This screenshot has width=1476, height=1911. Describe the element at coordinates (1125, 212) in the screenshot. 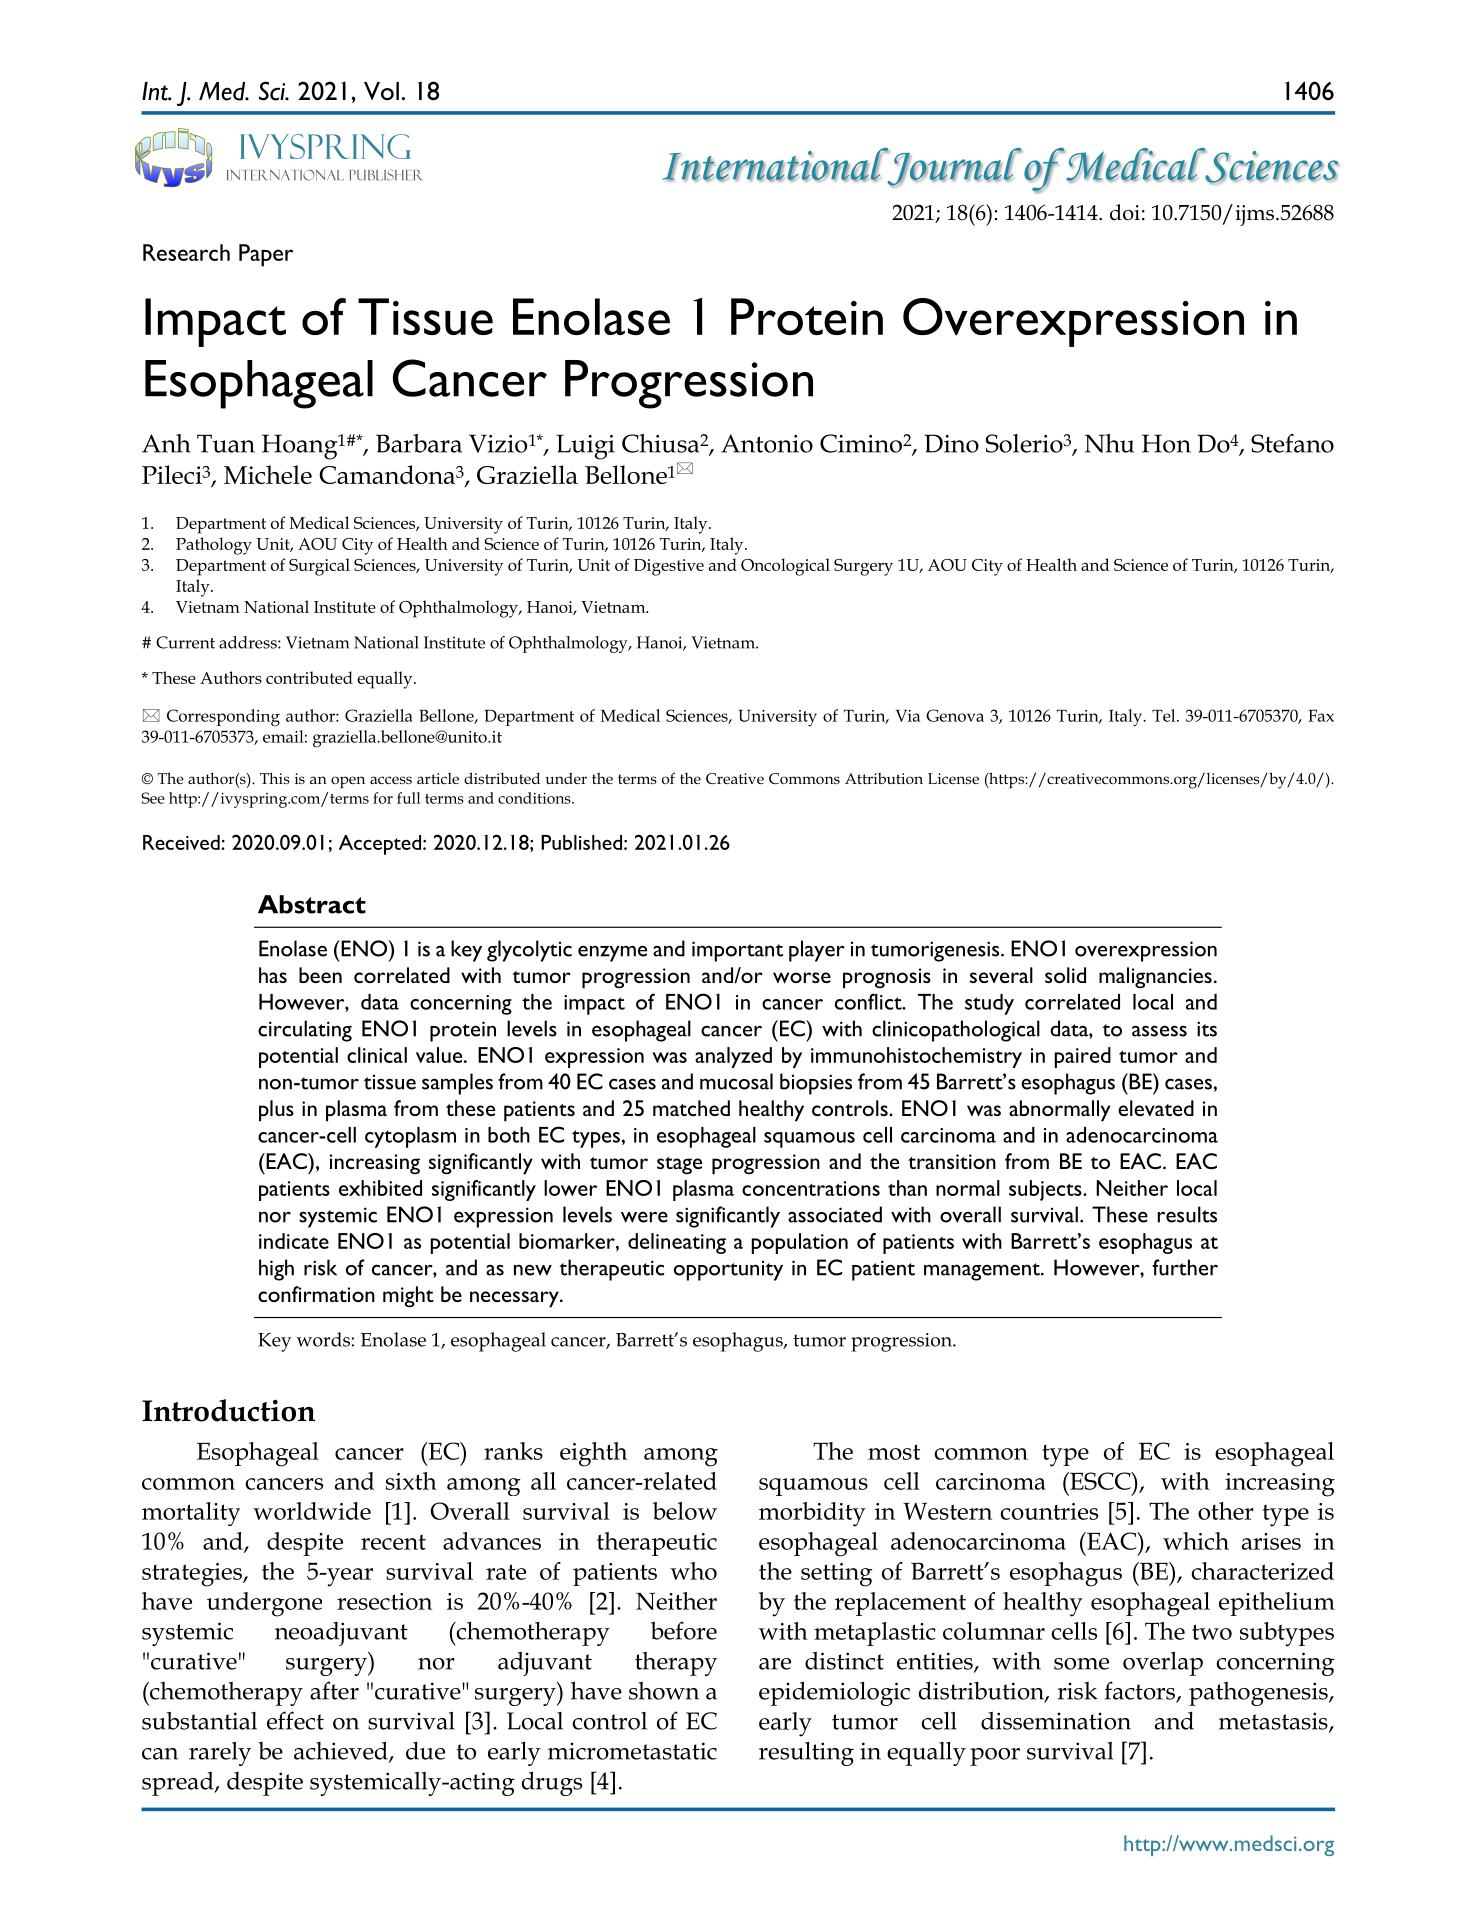

I see `doi` at that location.
